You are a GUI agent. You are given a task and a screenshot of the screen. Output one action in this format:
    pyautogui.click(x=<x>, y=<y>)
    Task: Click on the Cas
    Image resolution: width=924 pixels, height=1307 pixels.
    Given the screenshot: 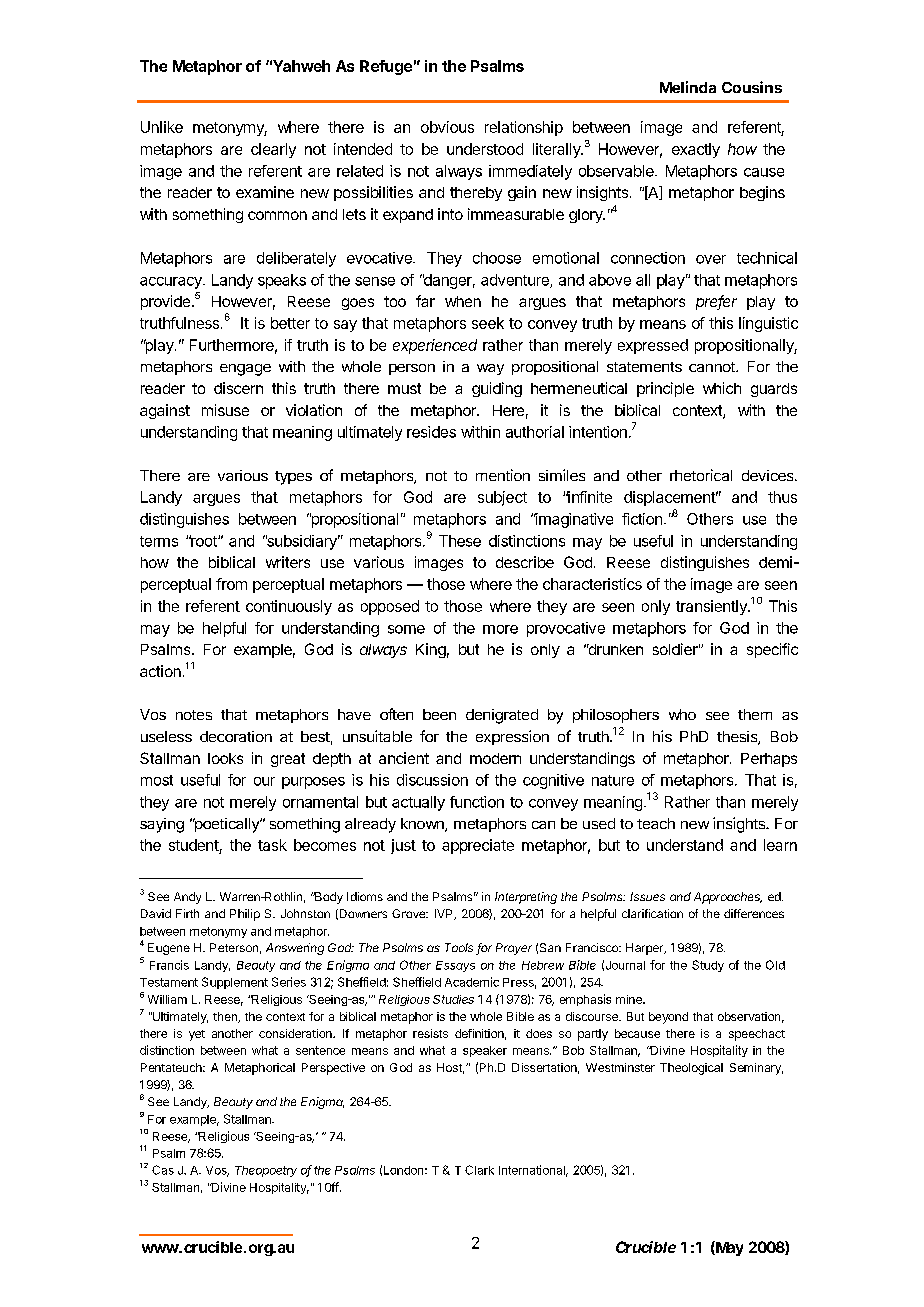 What is the action you would take?
    pyautogui.click(x=163, y=1170)
